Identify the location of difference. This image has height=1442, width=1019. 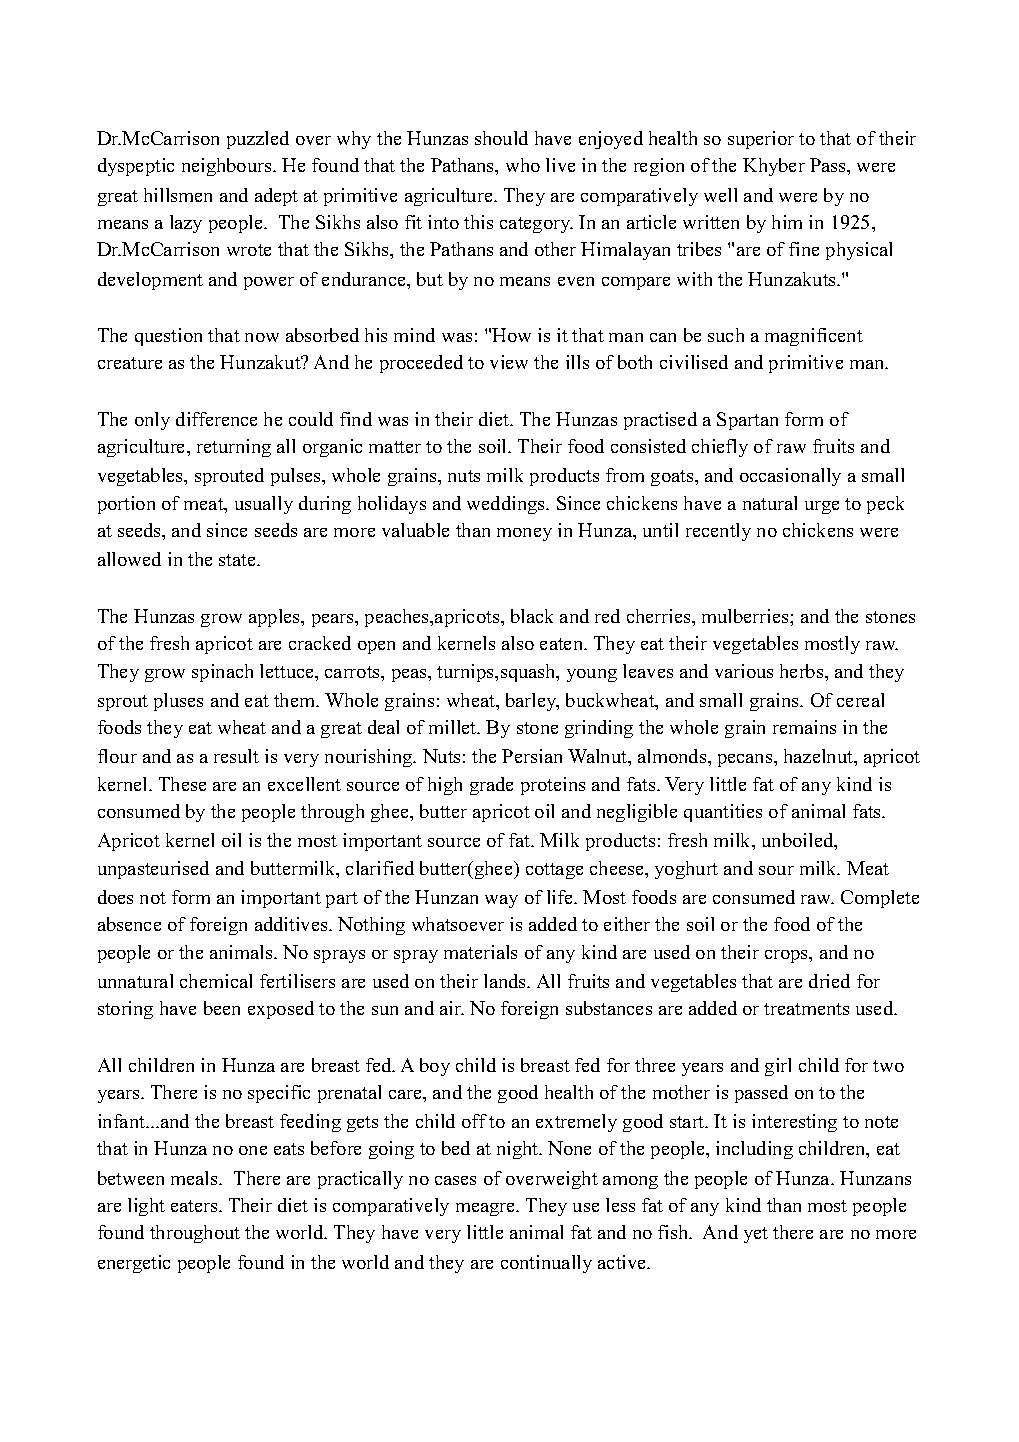
(216, 419).
